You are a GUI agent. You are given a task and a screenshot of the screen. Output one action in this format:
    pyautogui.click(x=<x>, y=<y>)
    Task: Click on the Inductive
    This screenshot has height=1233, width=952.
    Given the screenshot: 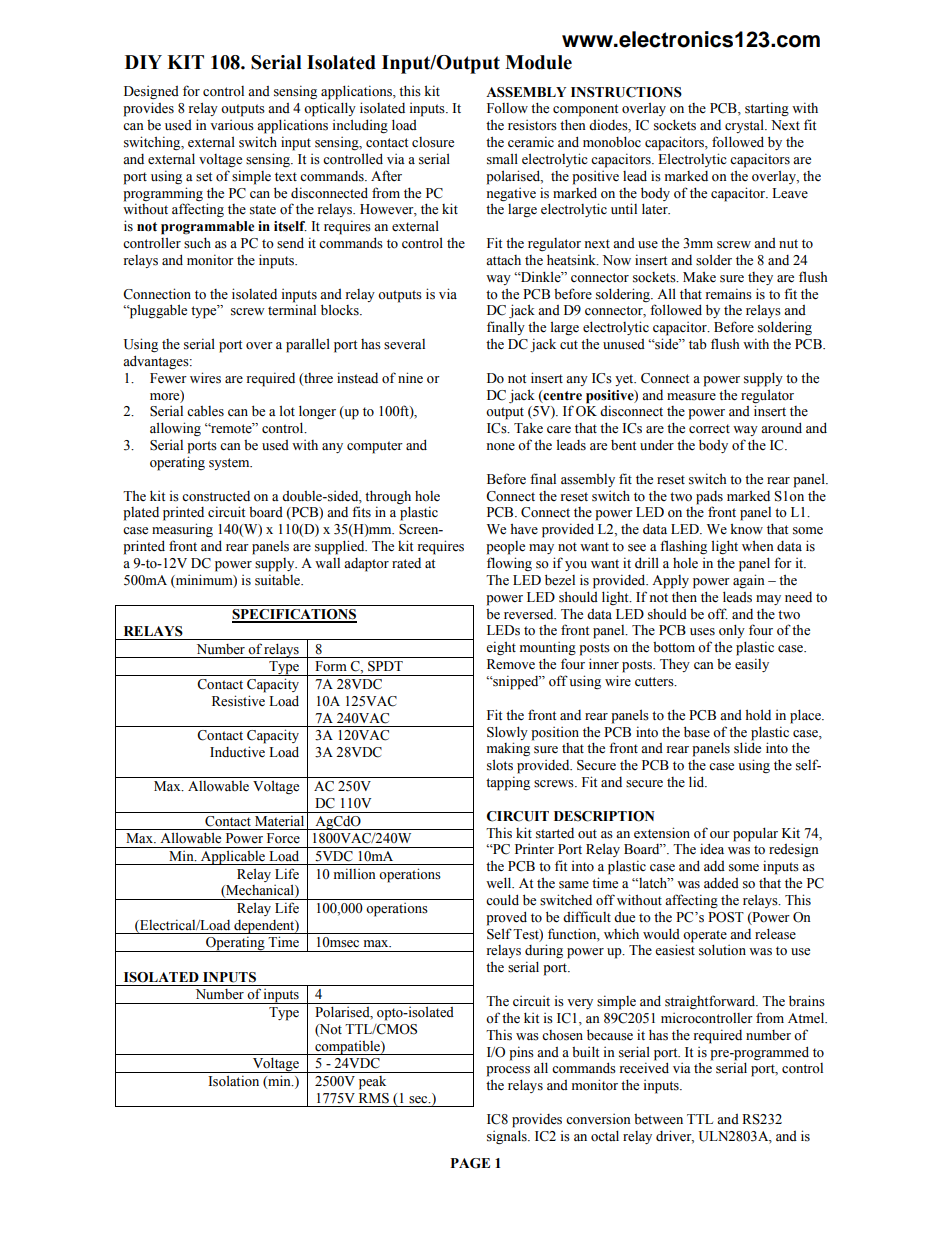 What is the action you would take?
    pyautogui.click(x=237, y=751)
